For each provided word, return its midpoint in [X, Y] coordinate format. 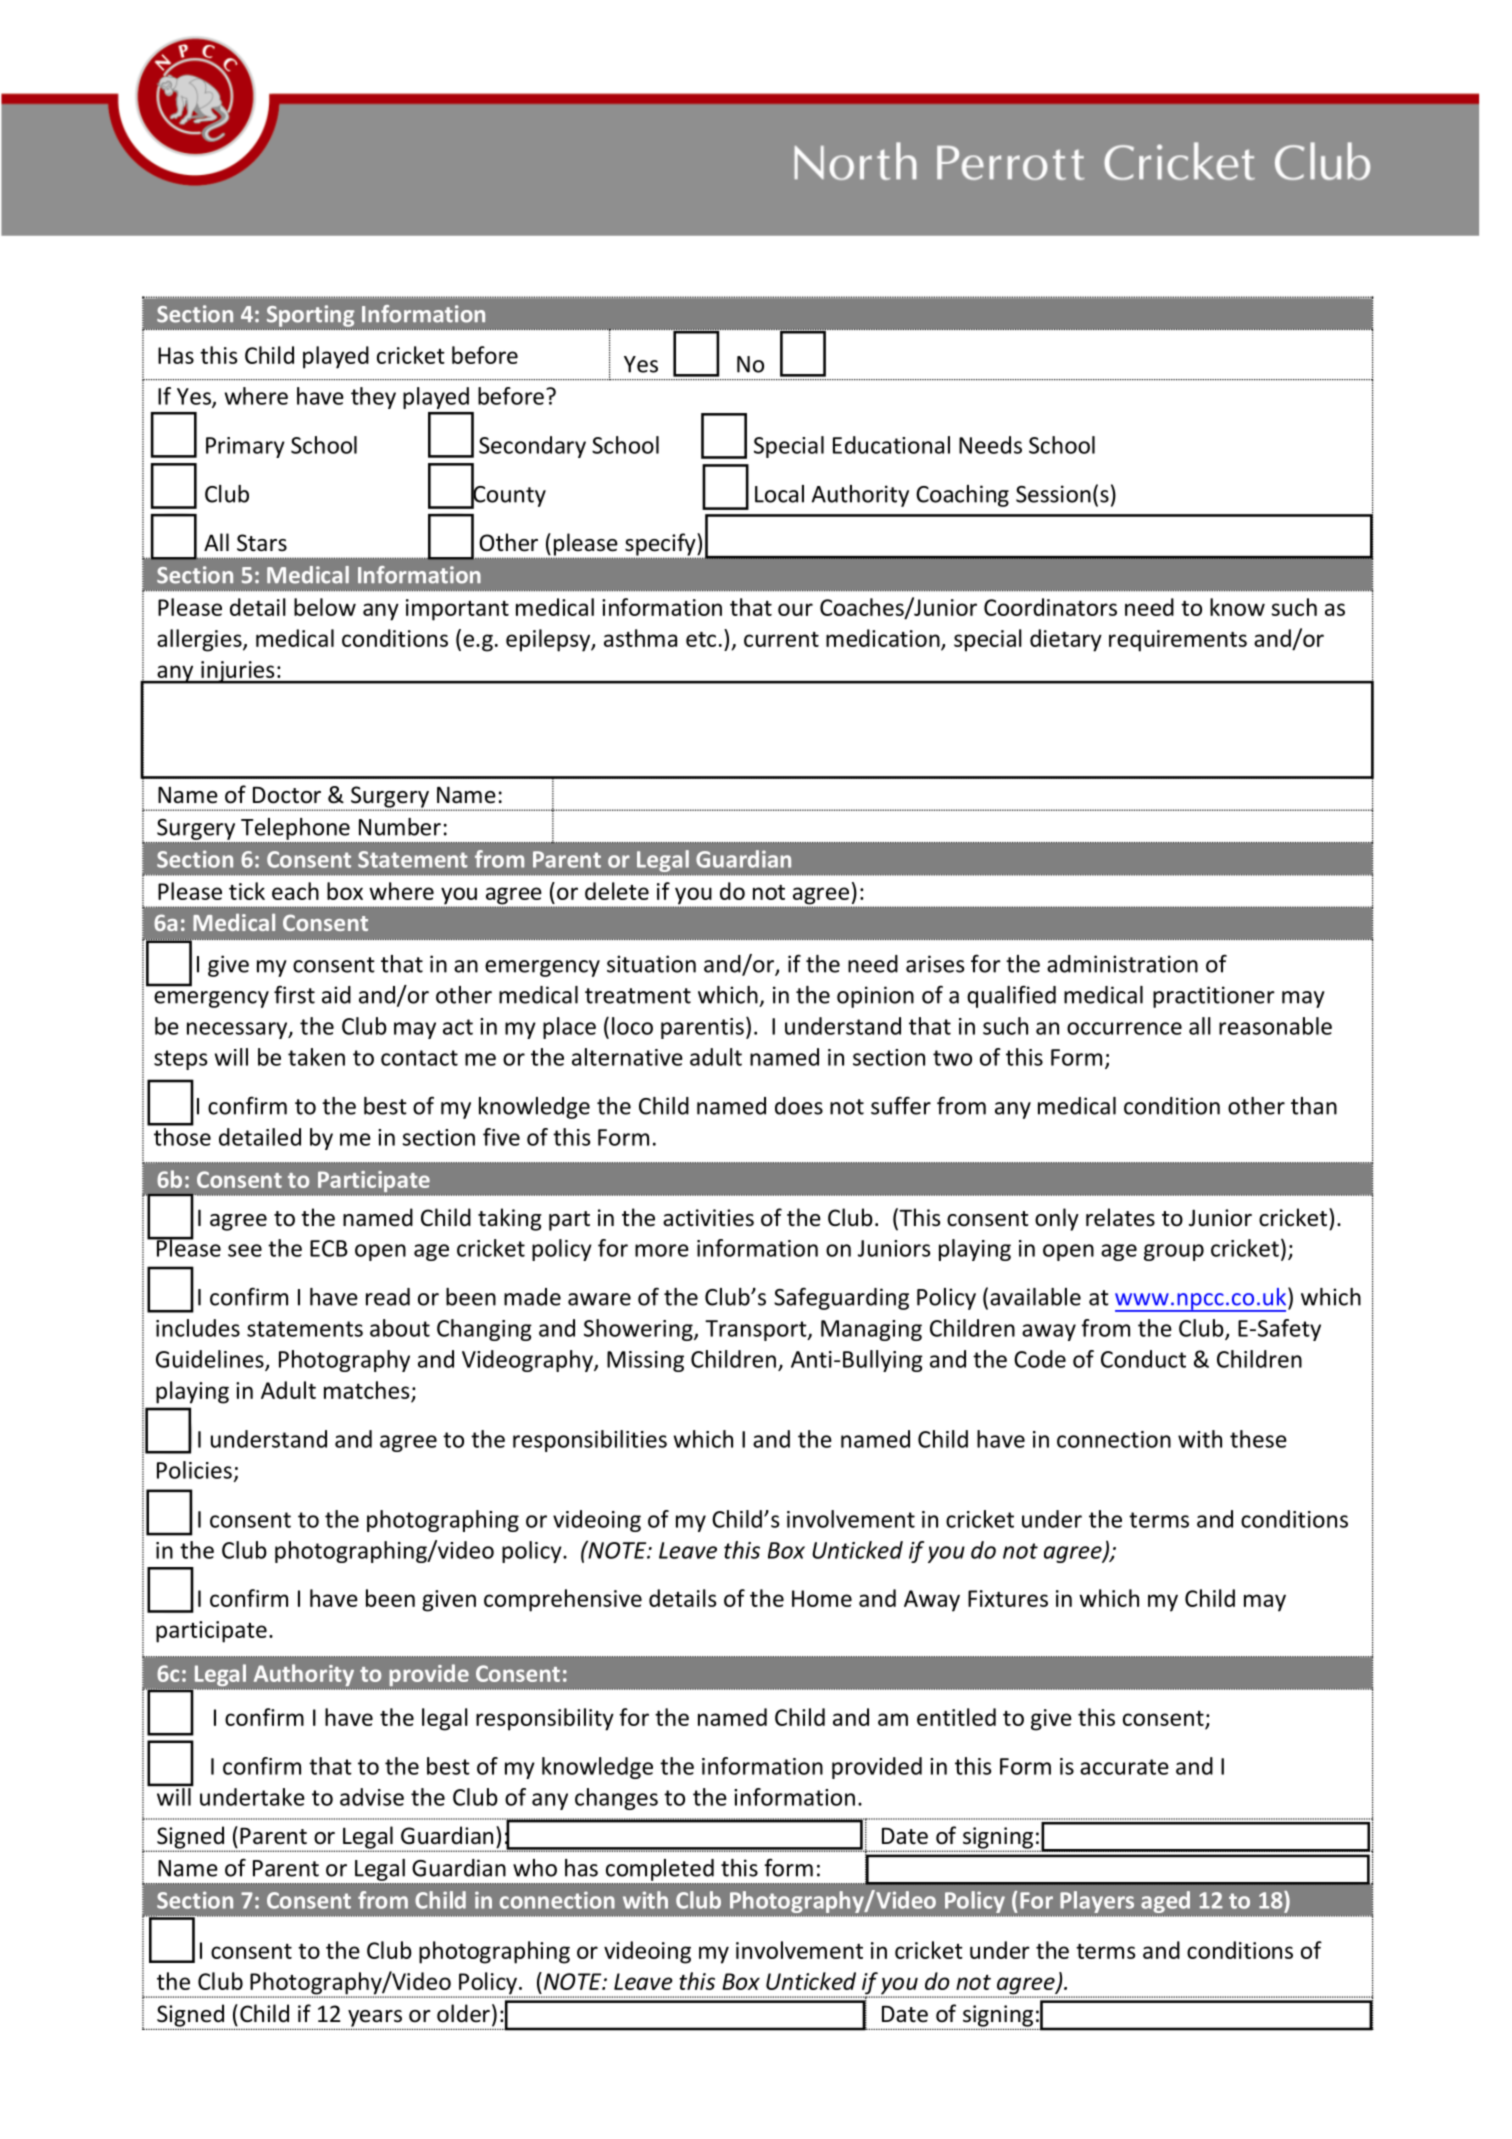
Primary [245, 447]
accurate [1124, 1767]
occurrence [1124, 1028]
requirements [1178, 641]
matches [367, 1390]
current [781, 639]
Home [822, 1598]
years [374, 2019]
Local [779, 494]
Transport [757, 1330]
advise [372, 1797]
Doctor [287, 795]
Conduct [1143, 1359]
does [799, 1106]
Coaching [962, 496]
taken [316, 1057]
